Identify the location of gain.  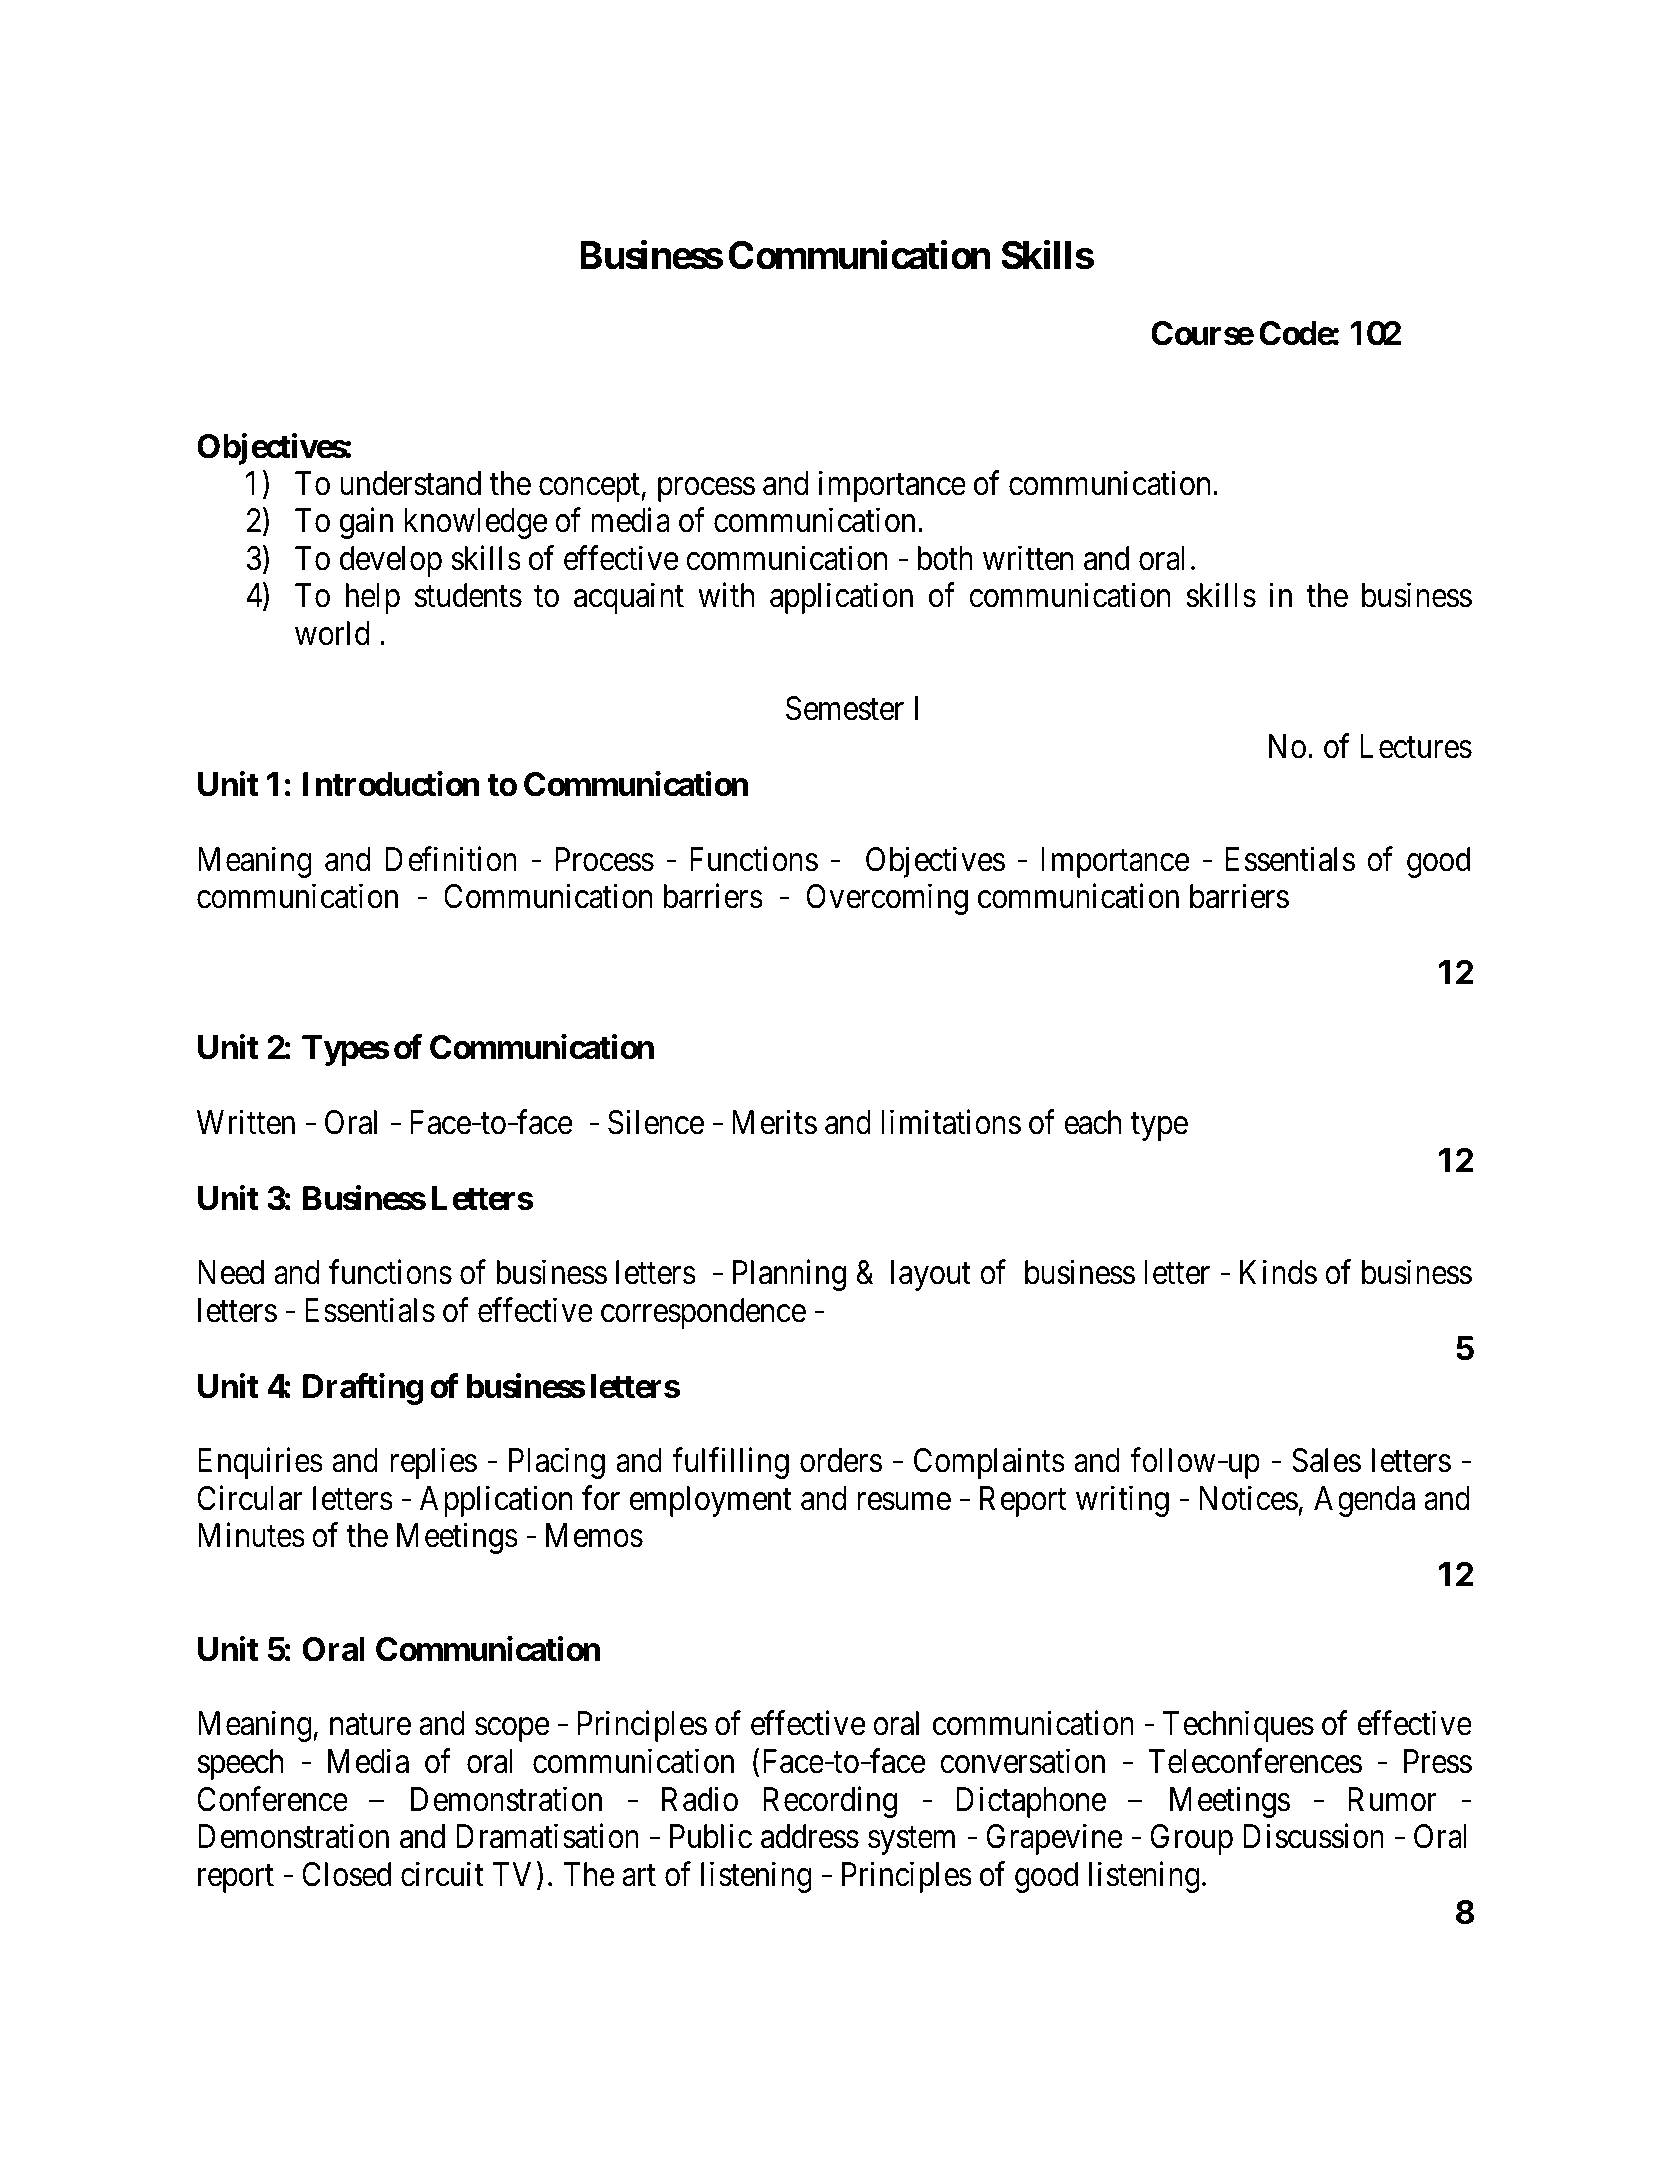
(366, 523).
